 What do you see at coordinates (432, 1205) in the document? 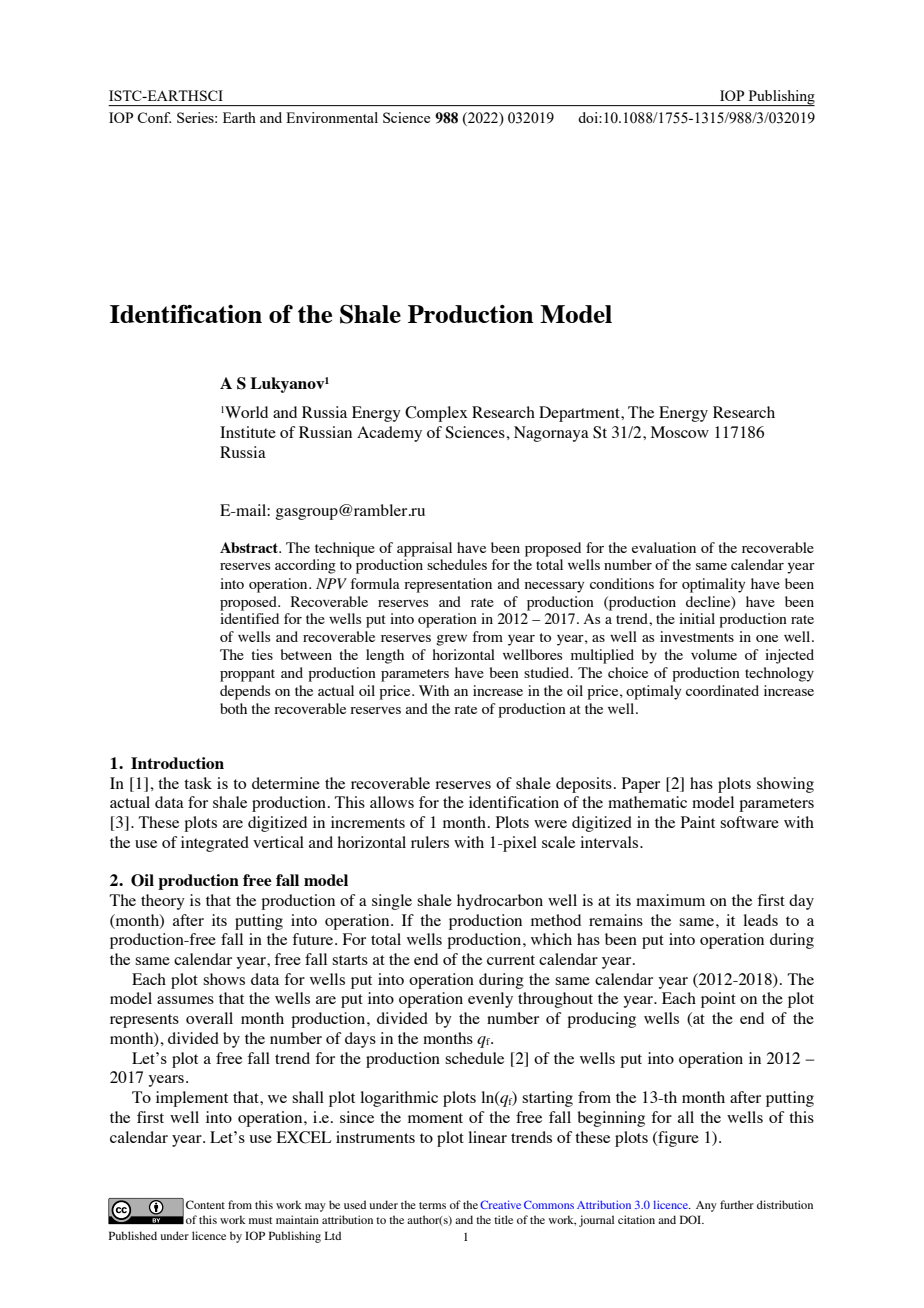
I see `terms` at bounding box center [432, 1205].
